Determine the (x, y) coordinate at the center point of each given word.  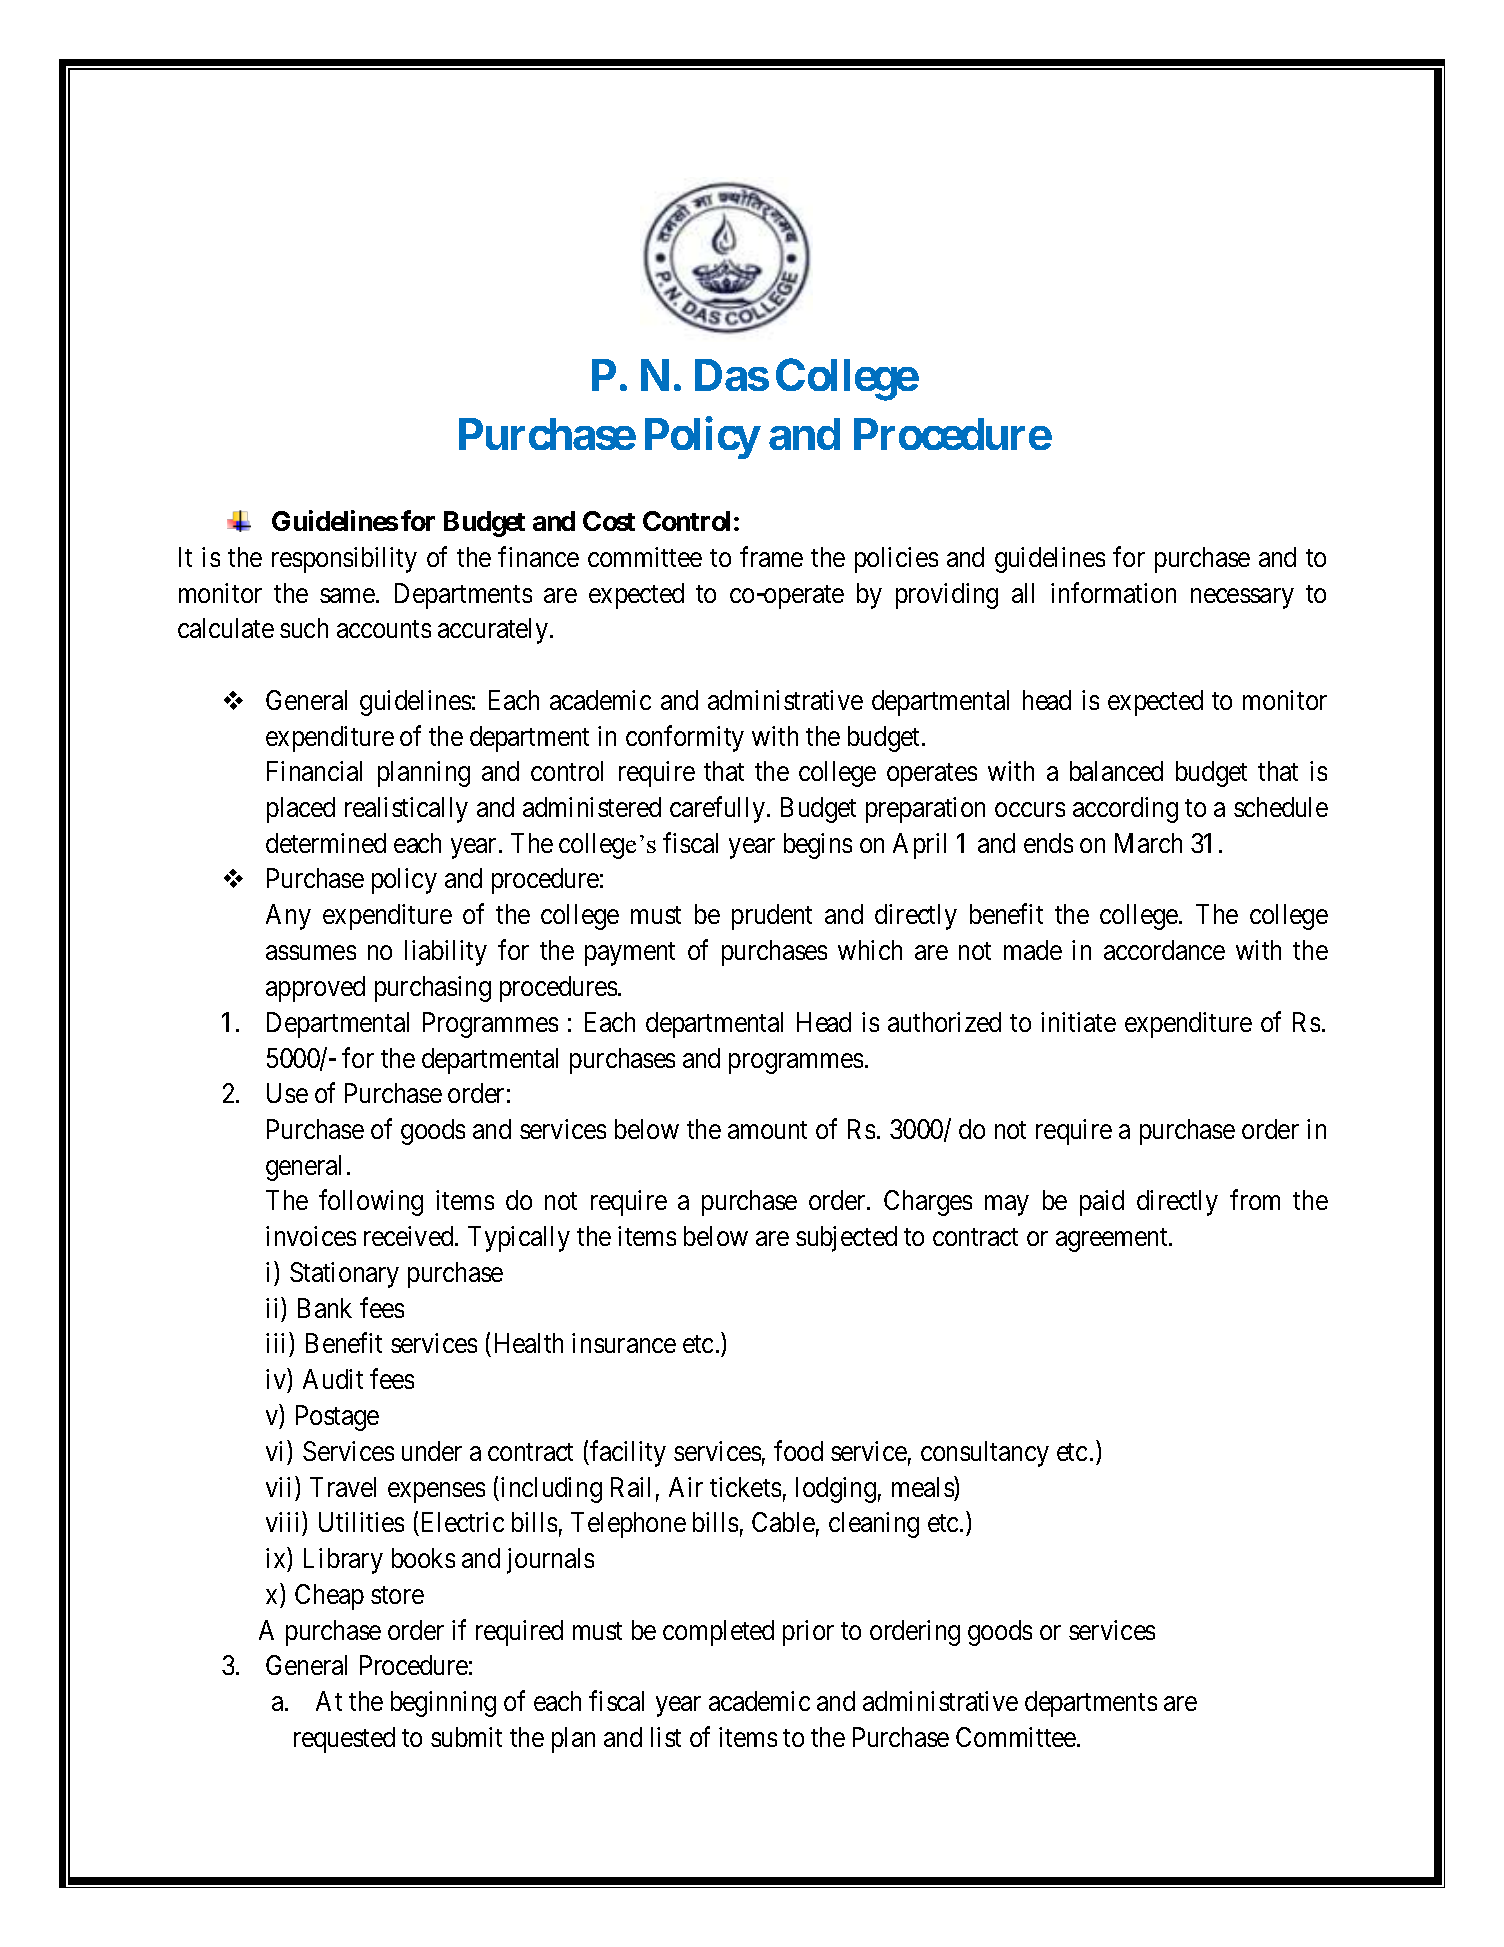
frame (771, 556)
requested (344, 1740)
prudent (772, 917)
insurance (624, 1343)
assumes (311, 953)
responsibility (344, 560)
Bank (325, 1308)
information (1113, 592)
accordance (1164, 950)
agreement (1113, 1240)
